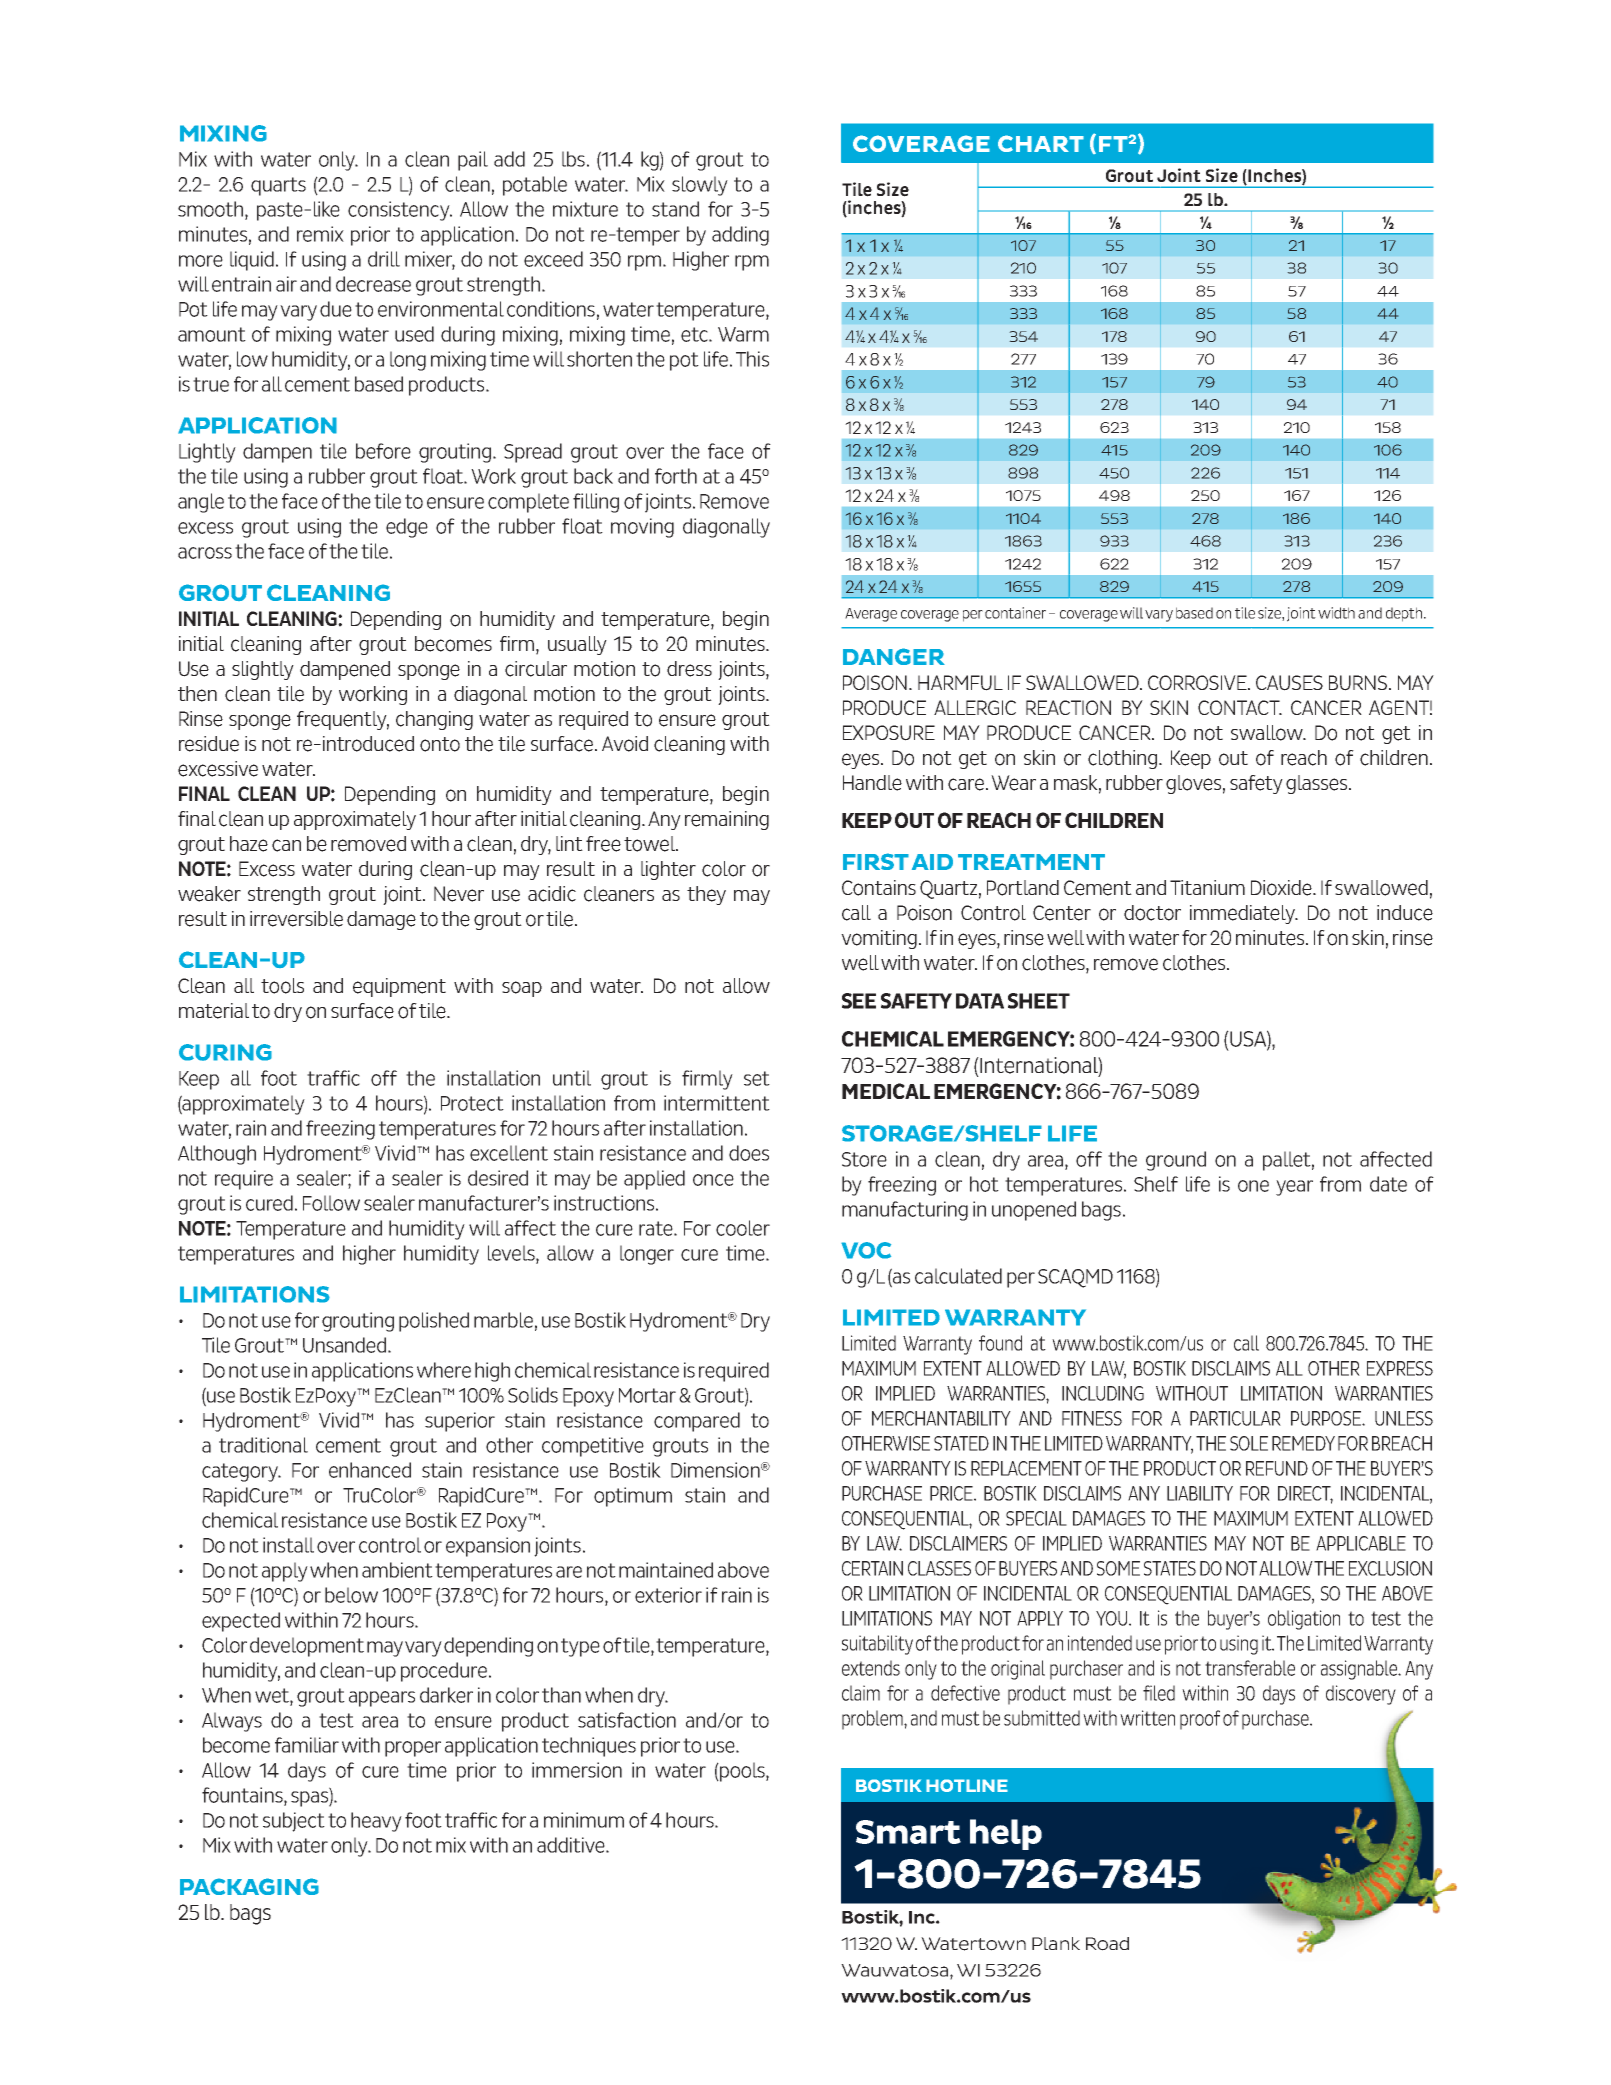 The width and height of the image is (1611, 2085). I want to click on Smart, so click(908, 1832).
